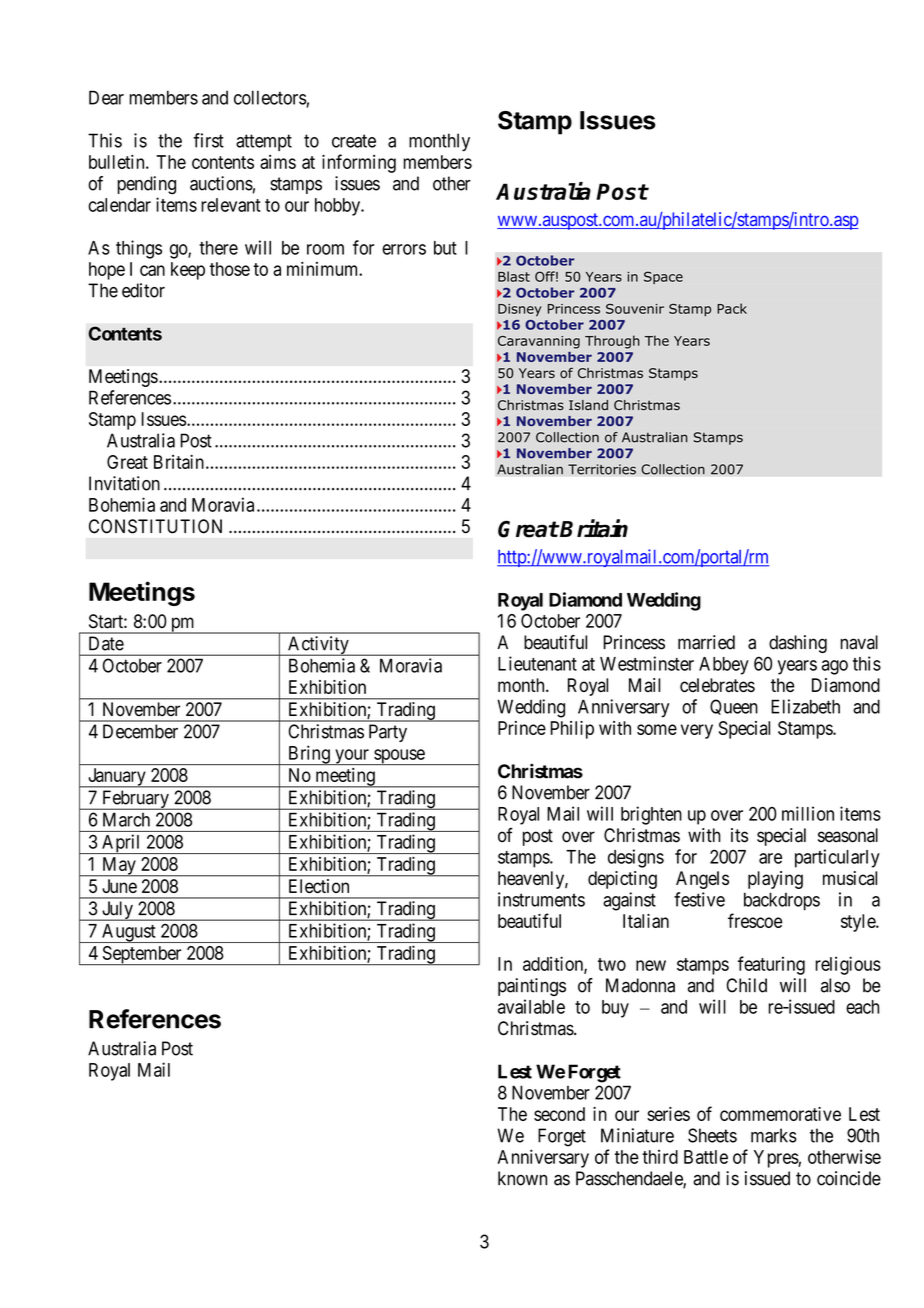 Image resolution: width=924 pixels, height=1308 pixels. I want to click on September, so click(142, 955).
